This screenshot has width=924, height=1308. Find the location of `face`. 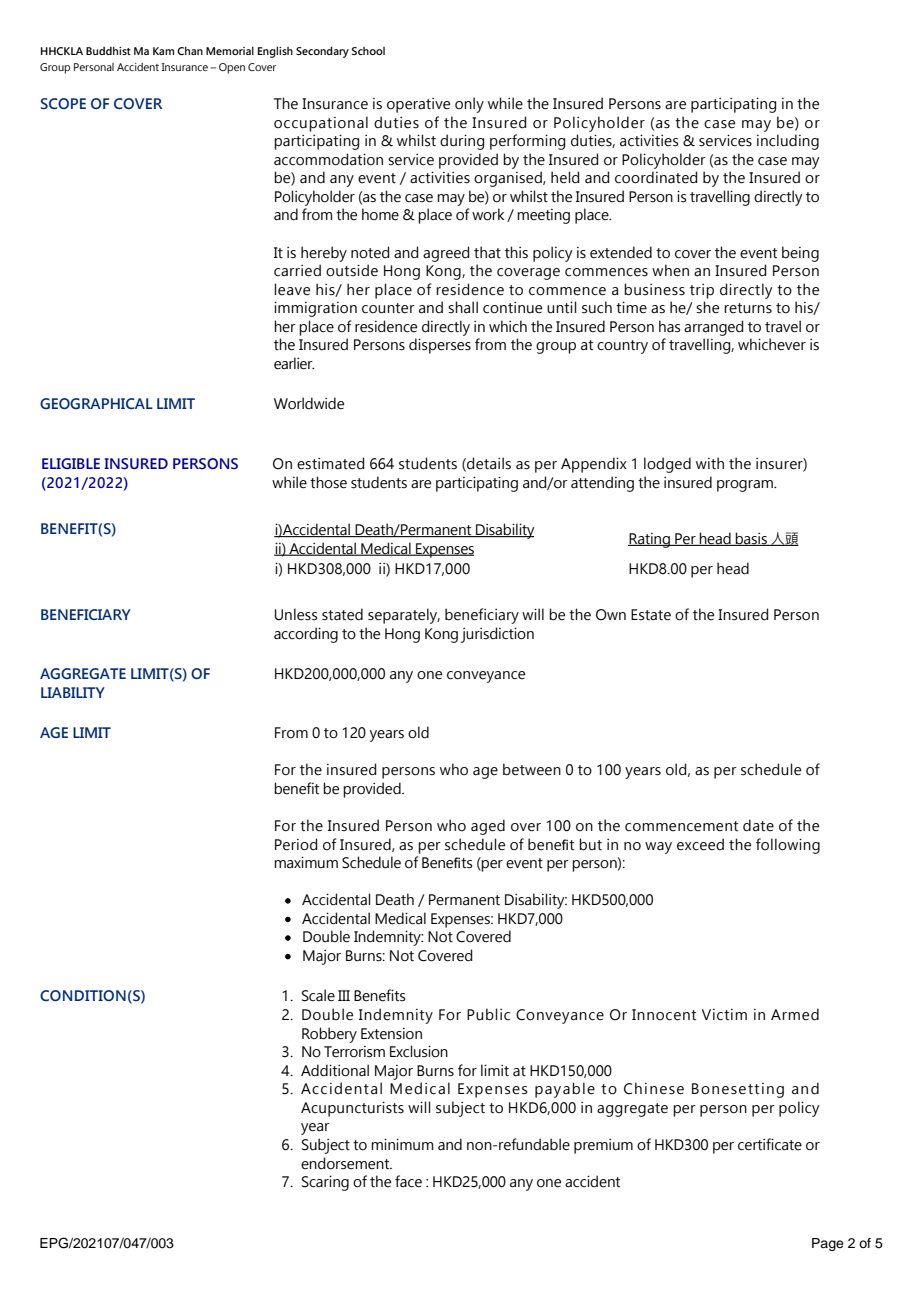

face is located at coordinates (408, 1181).
